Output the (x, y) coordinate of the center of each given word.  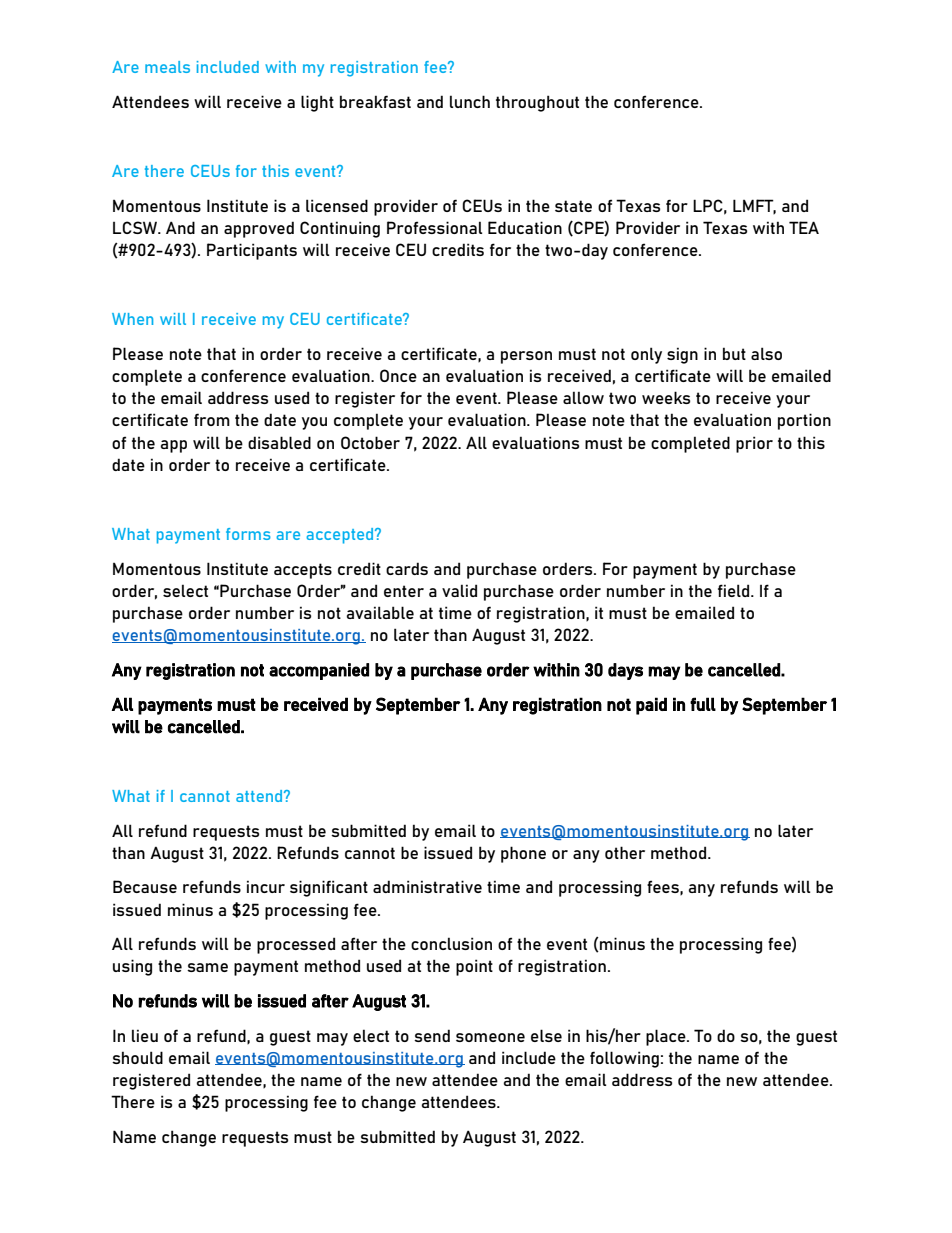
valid (459, 590)
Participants (252, 251)
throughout (537, 103)
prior (754, 444)
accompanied (319, 671)
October (370, 442)
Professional (434, 227)
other (625, 852)
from (212, 419)
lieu (145, 1035)
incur (266, 886)
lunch (470, 101)
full (703, 704)
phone (523, 854)
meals (167, 67)
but (734, 353)
